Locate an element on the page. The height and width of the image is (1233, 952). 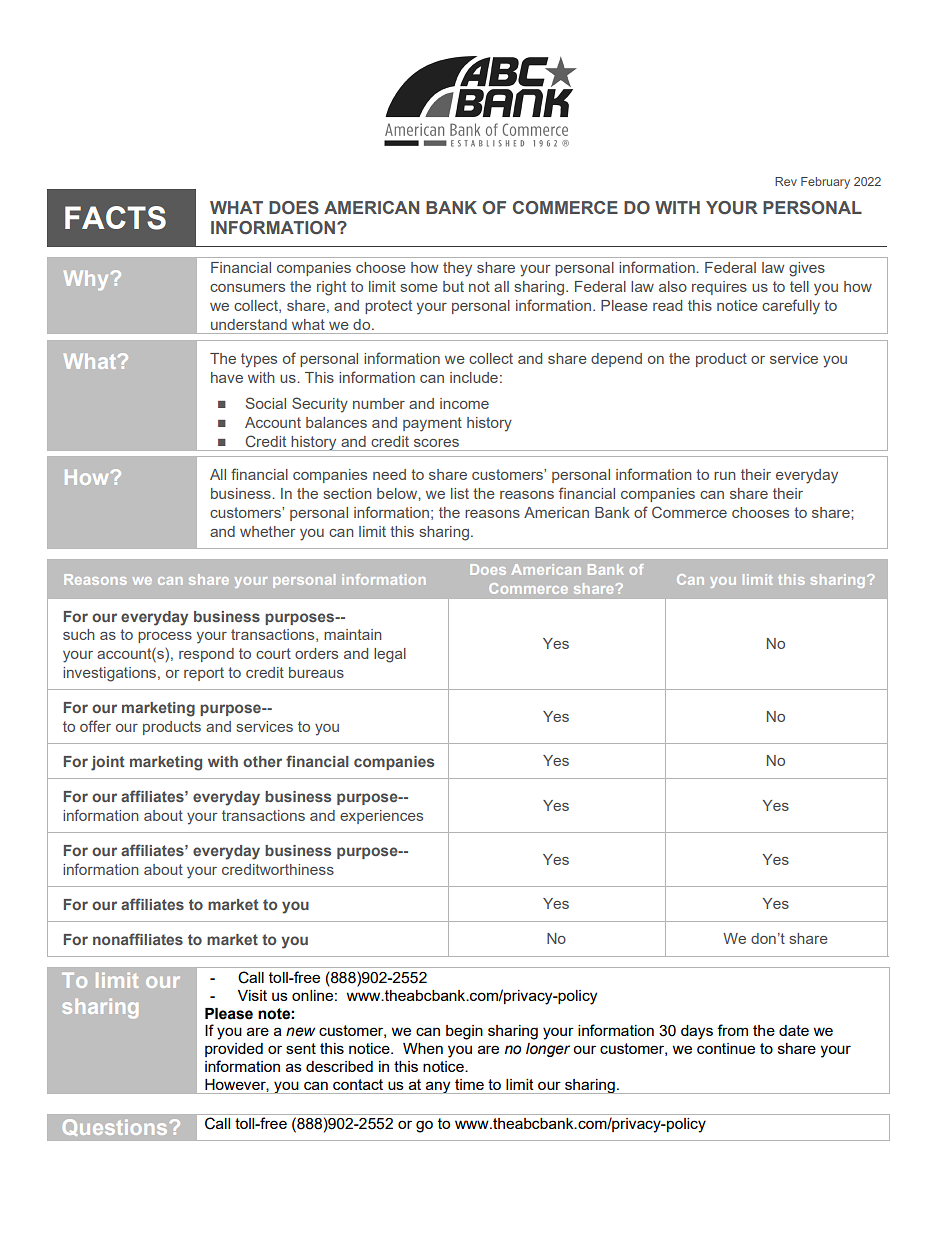
Questions is located at coordinates (115, 1127).
